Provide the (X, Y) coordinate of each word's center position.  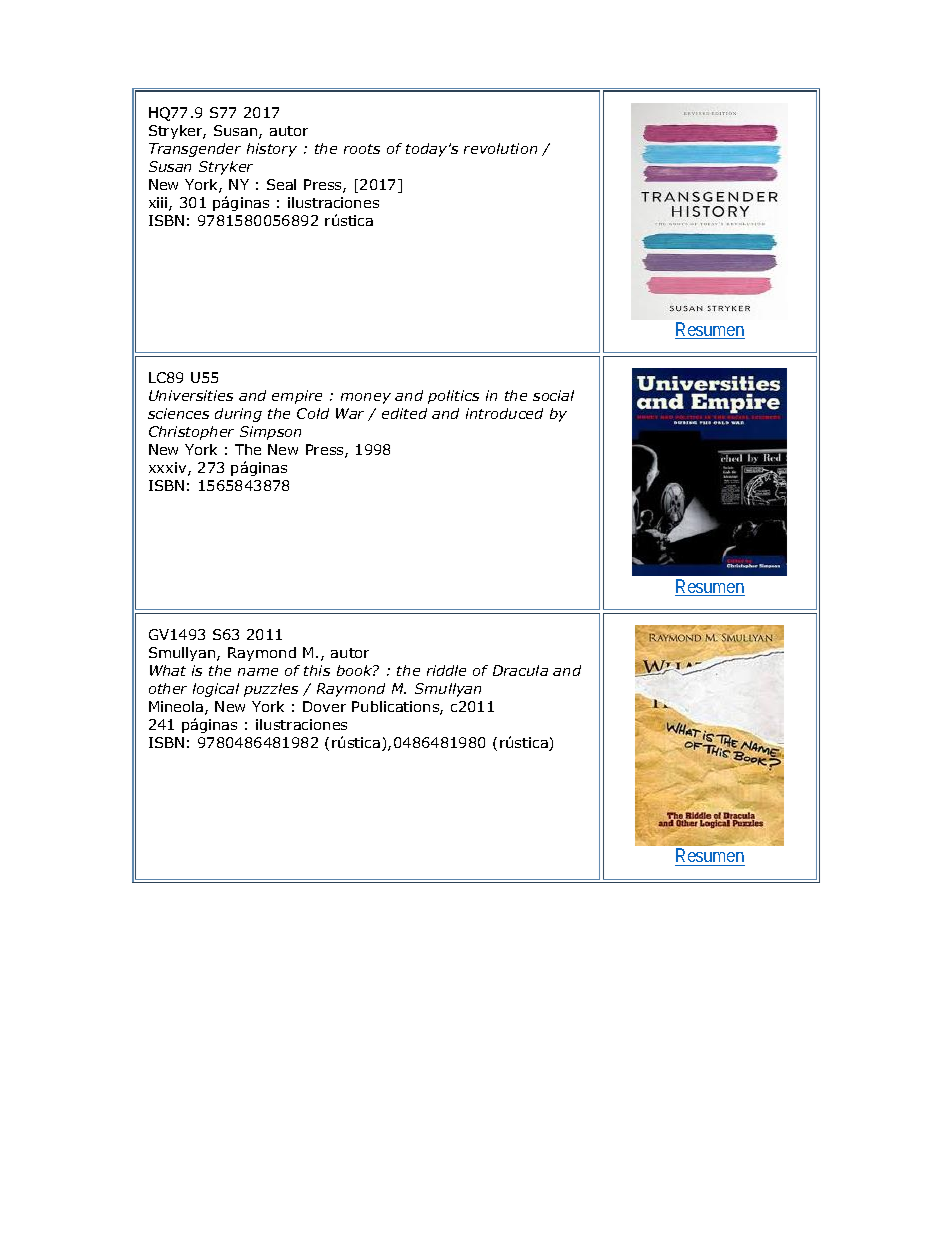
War (350, 413)
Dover (324, 706)
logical (216, 690)
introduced (504, 413)
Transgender (195, 150)
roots (362, 149)
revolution (500, 148)
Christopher (191, 433)
